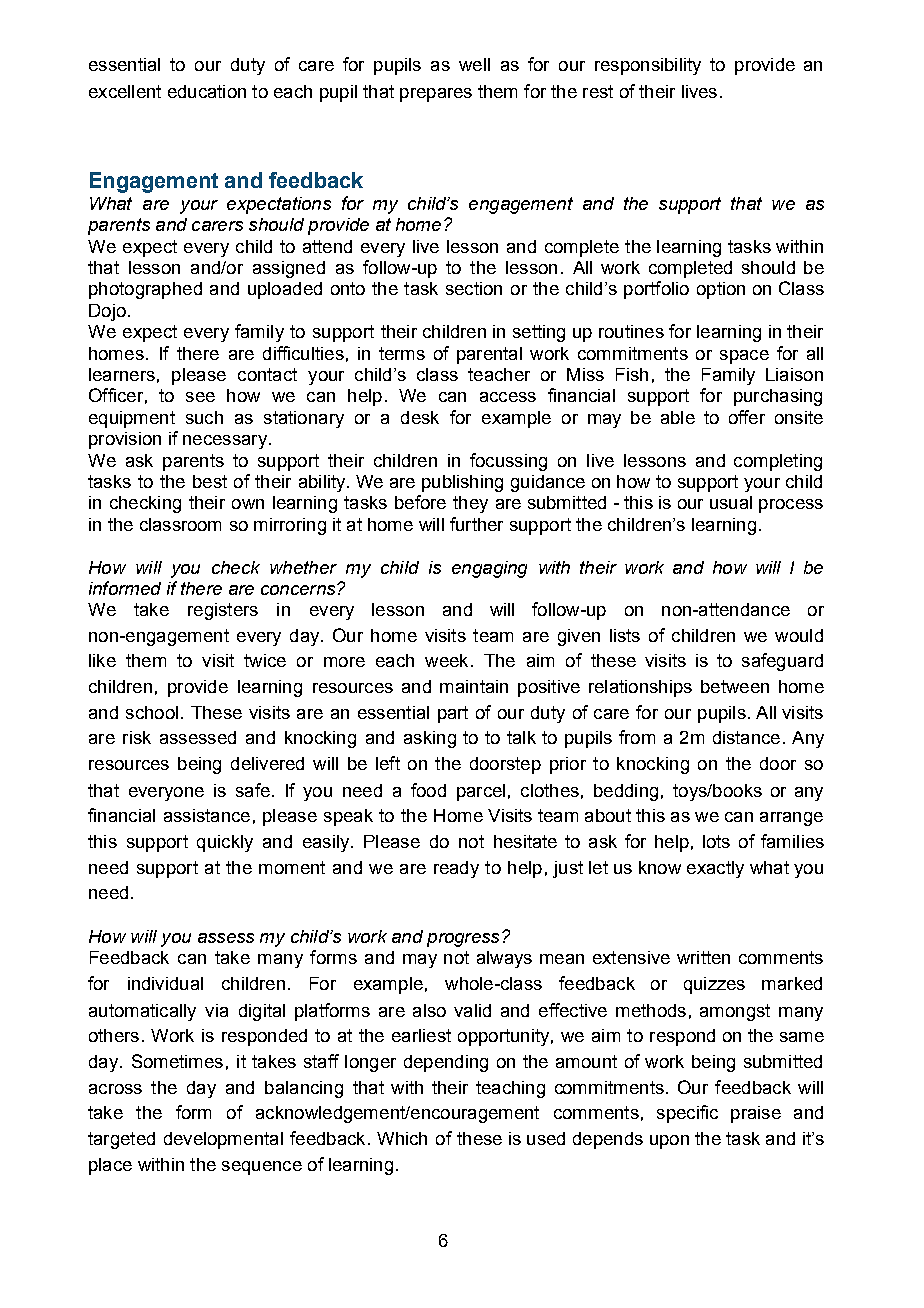  I want to click on week, so click(446, 660).
